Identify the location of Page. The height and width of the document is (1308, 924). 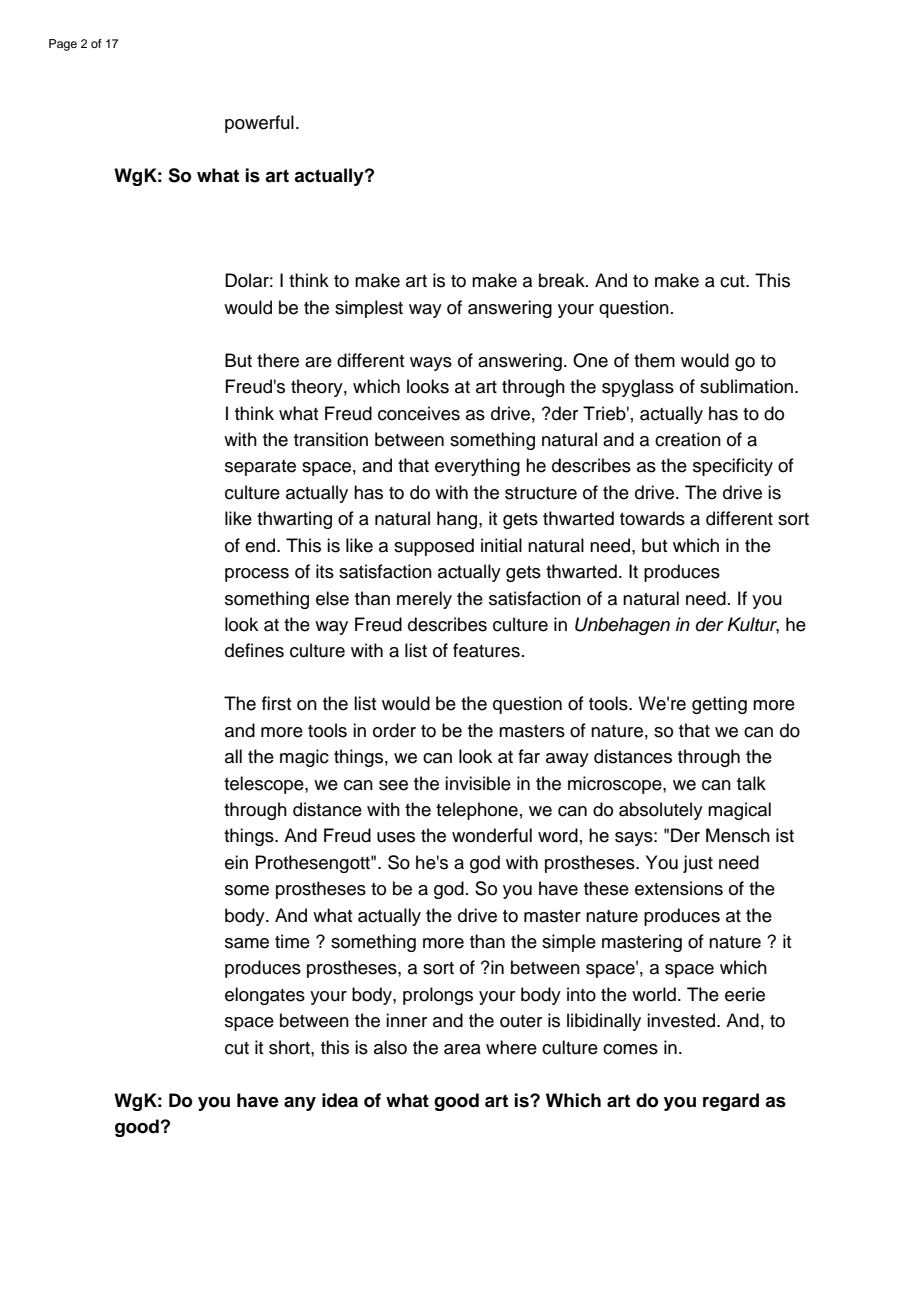
(63, 45).
